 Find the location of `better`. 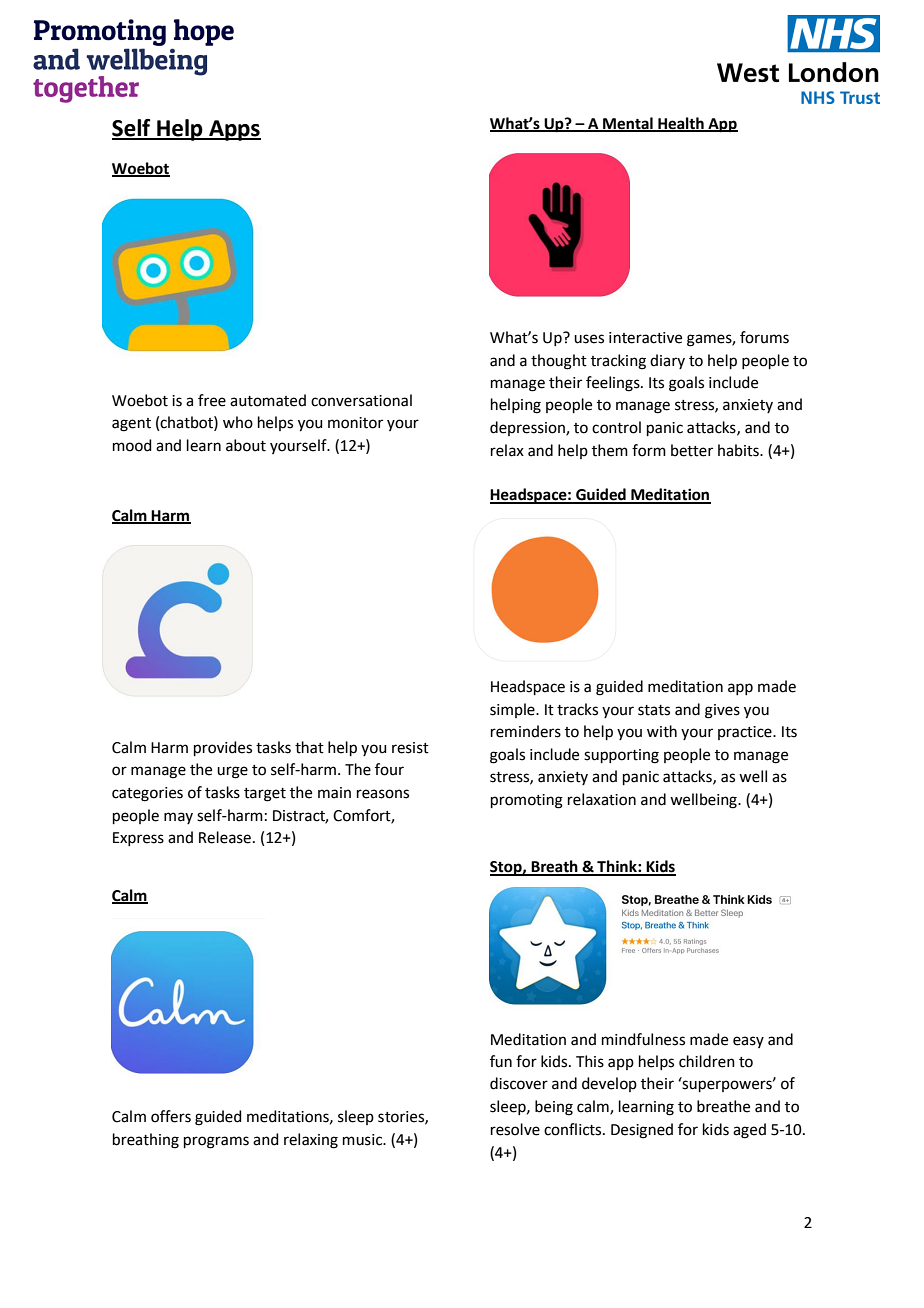

better is located at coordinates (692, 450).
